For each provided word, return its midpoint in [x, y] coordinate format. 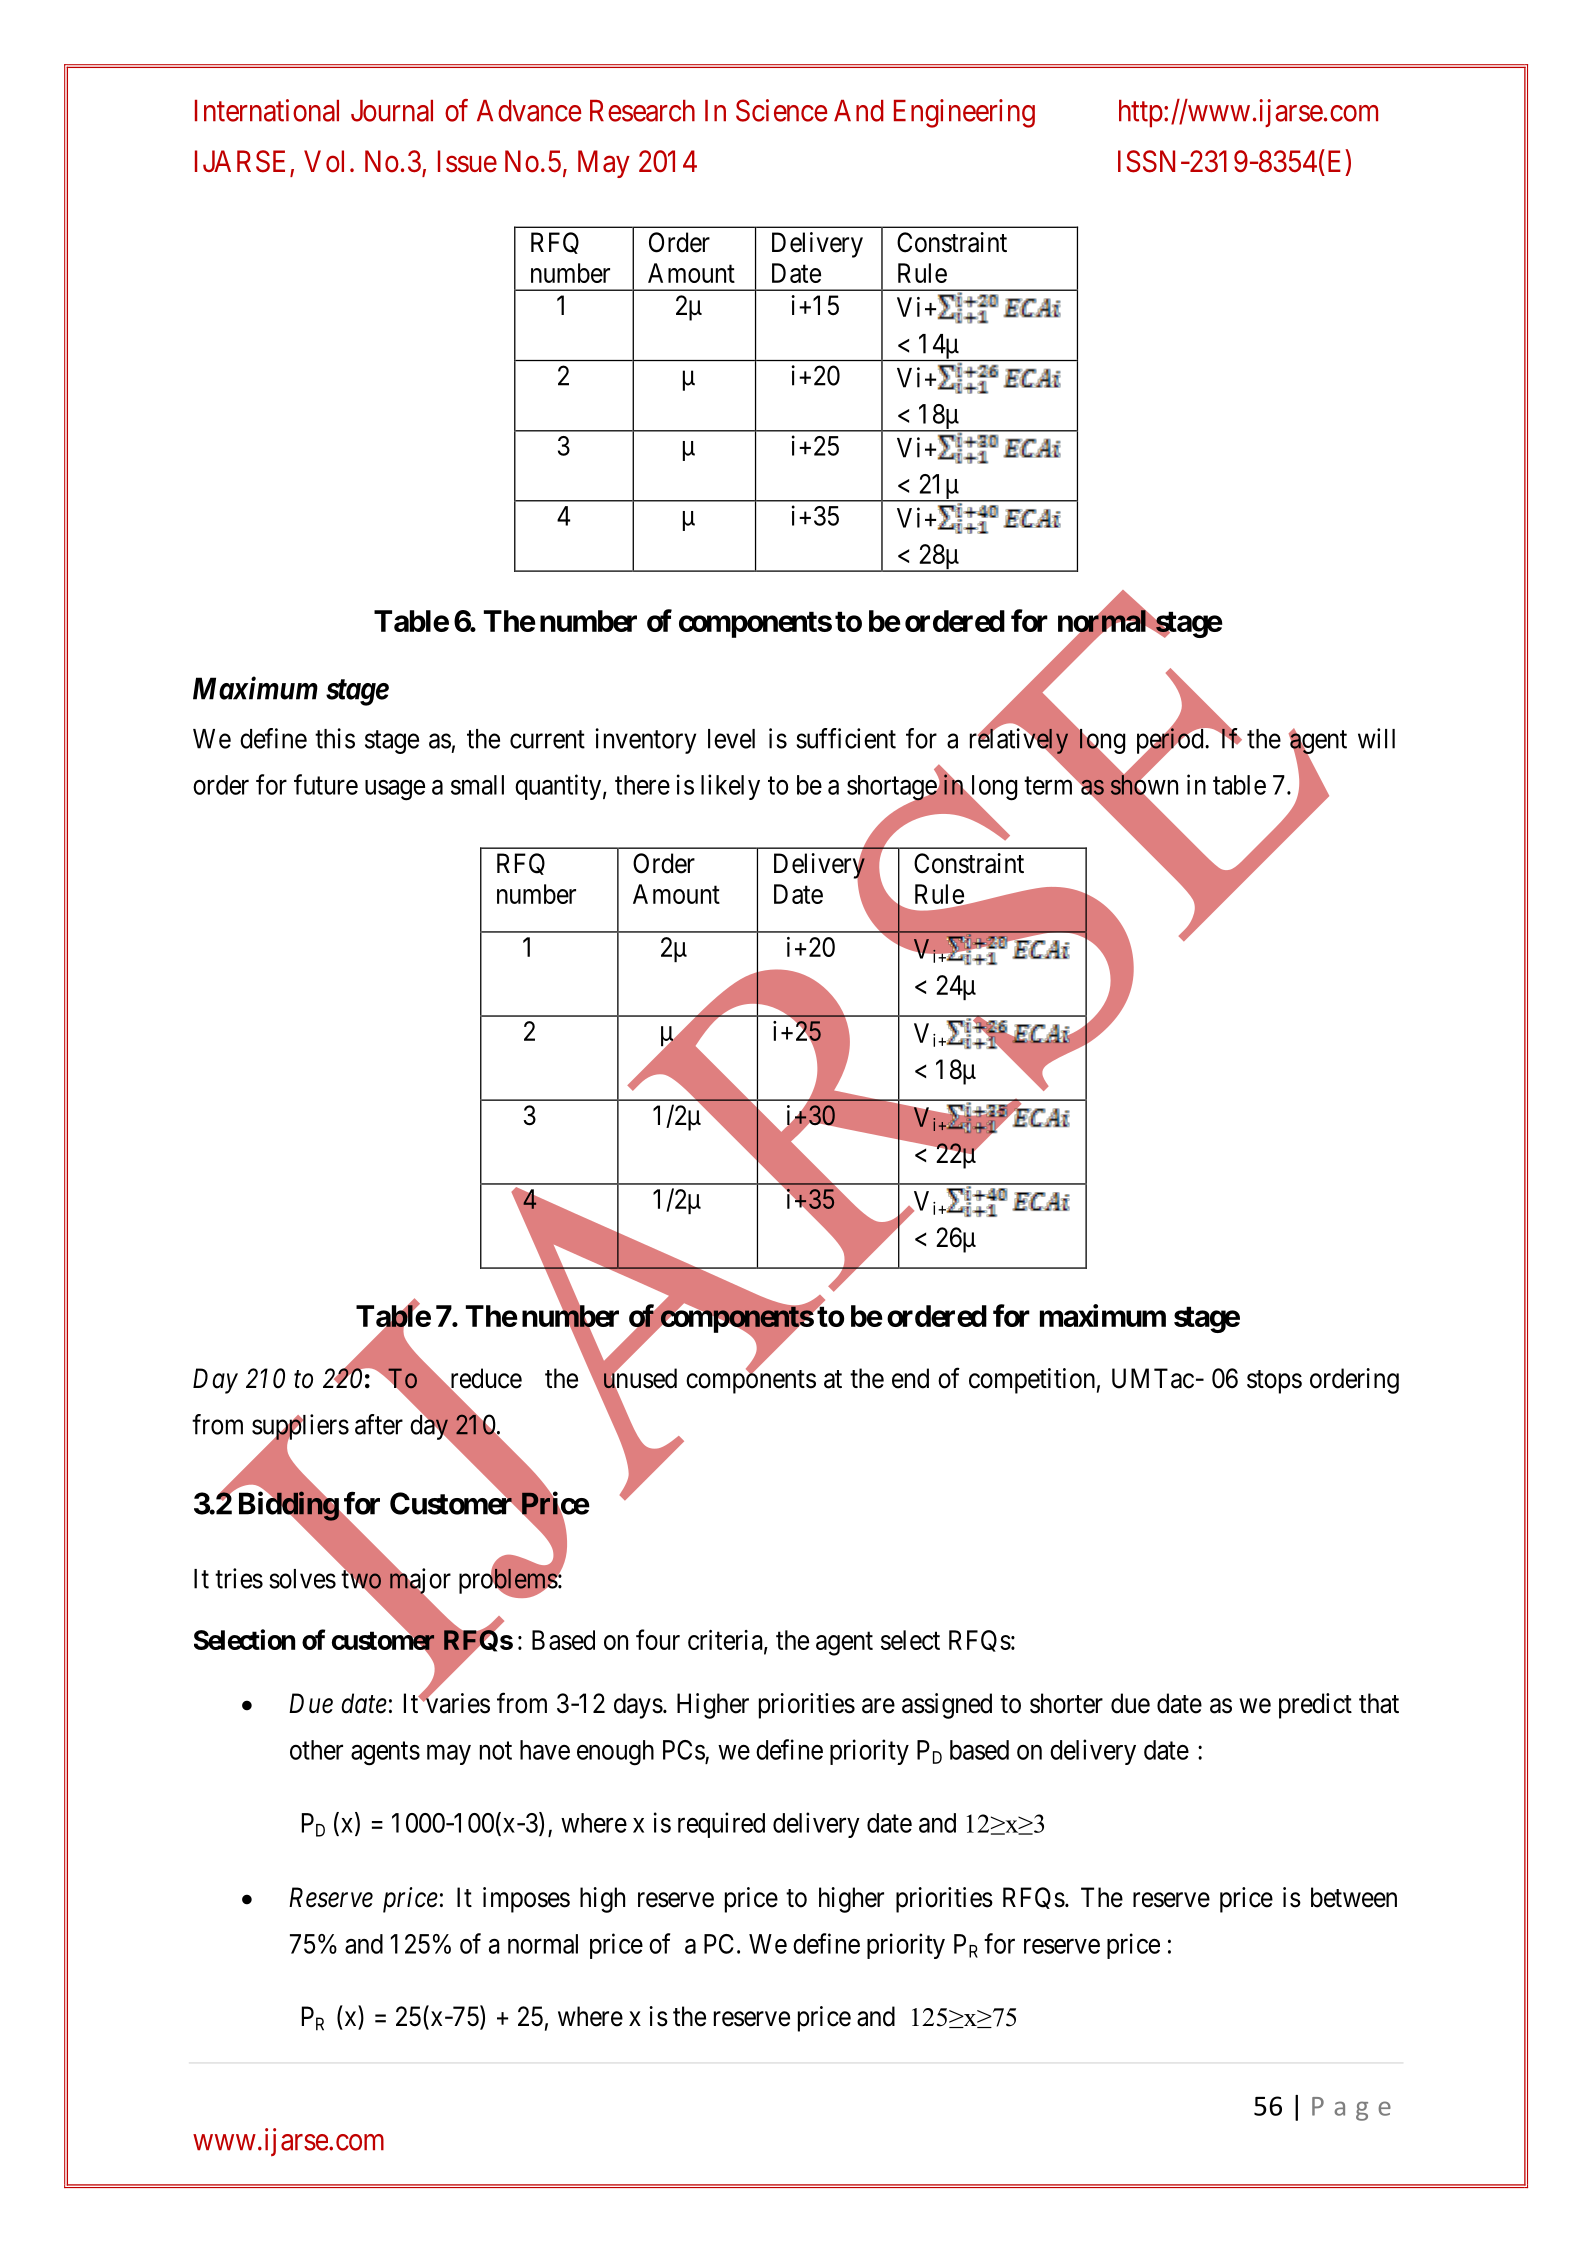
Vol [324, 161]
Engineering [964, 113]
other [316, 1750]
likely [730, 787]
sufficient [846, 738]
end [910, 1378]
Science [781, 110]
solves [302, 1579]
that [1379, 1703]
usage [395, 790]
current [547, 739]
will [1376, 738]
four [658, 1639]
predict [1315, 1706]
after [379, 1424]
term [1050, 786]
